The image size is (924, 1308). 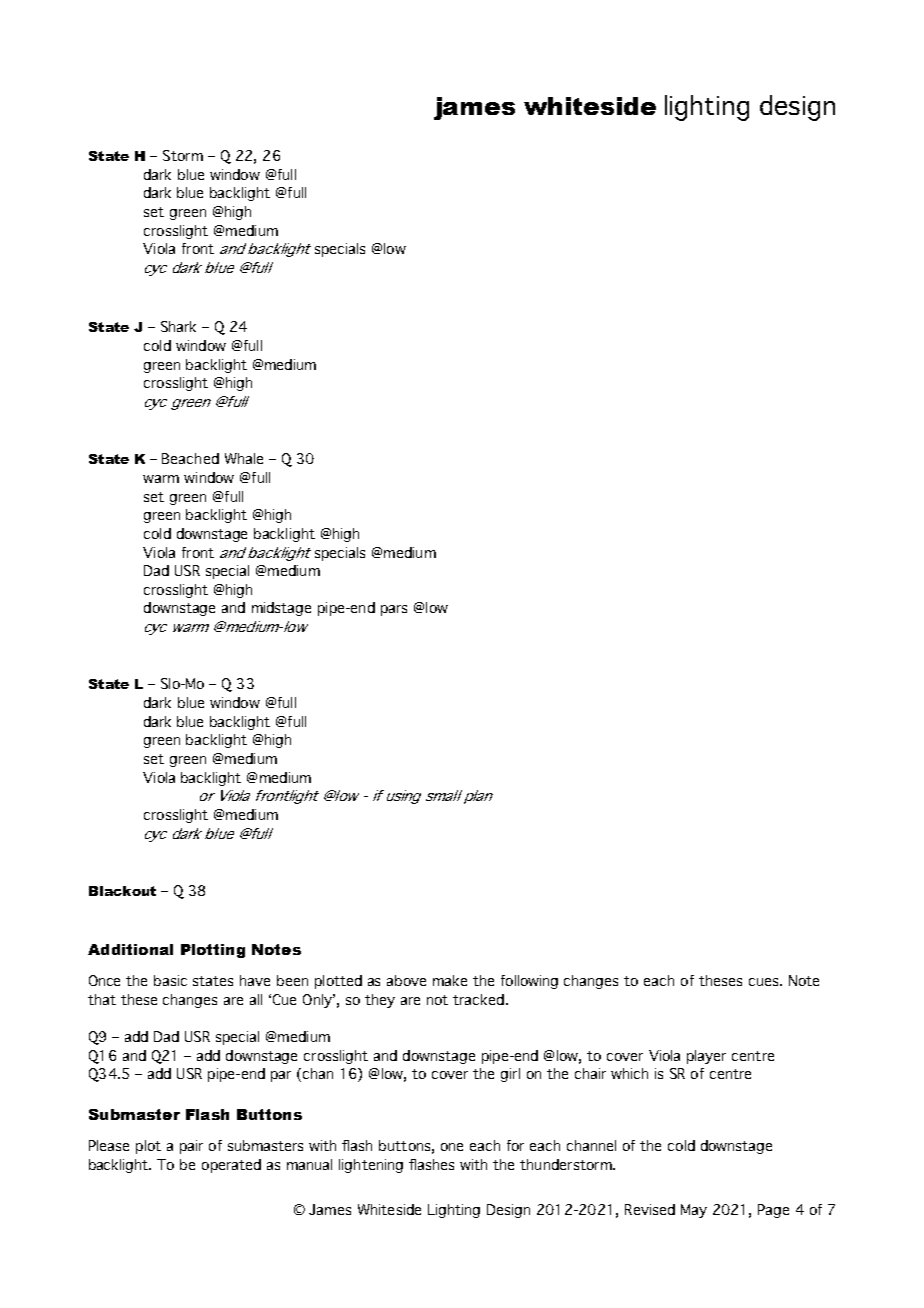 I want to click on pars, so click(x=394, y=610).
